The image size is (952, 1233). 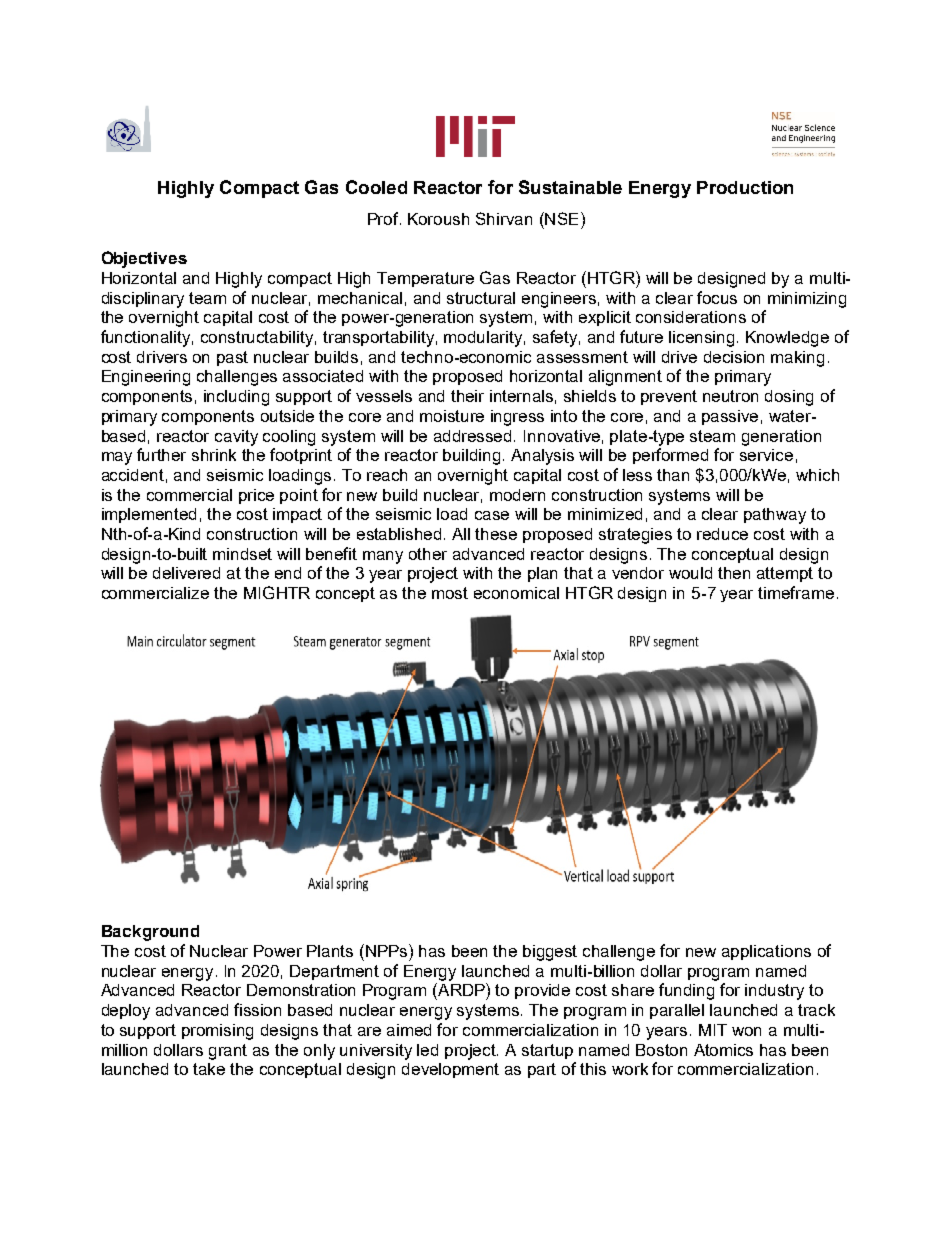 I want to click on won, so click(x=746, y=1031).
